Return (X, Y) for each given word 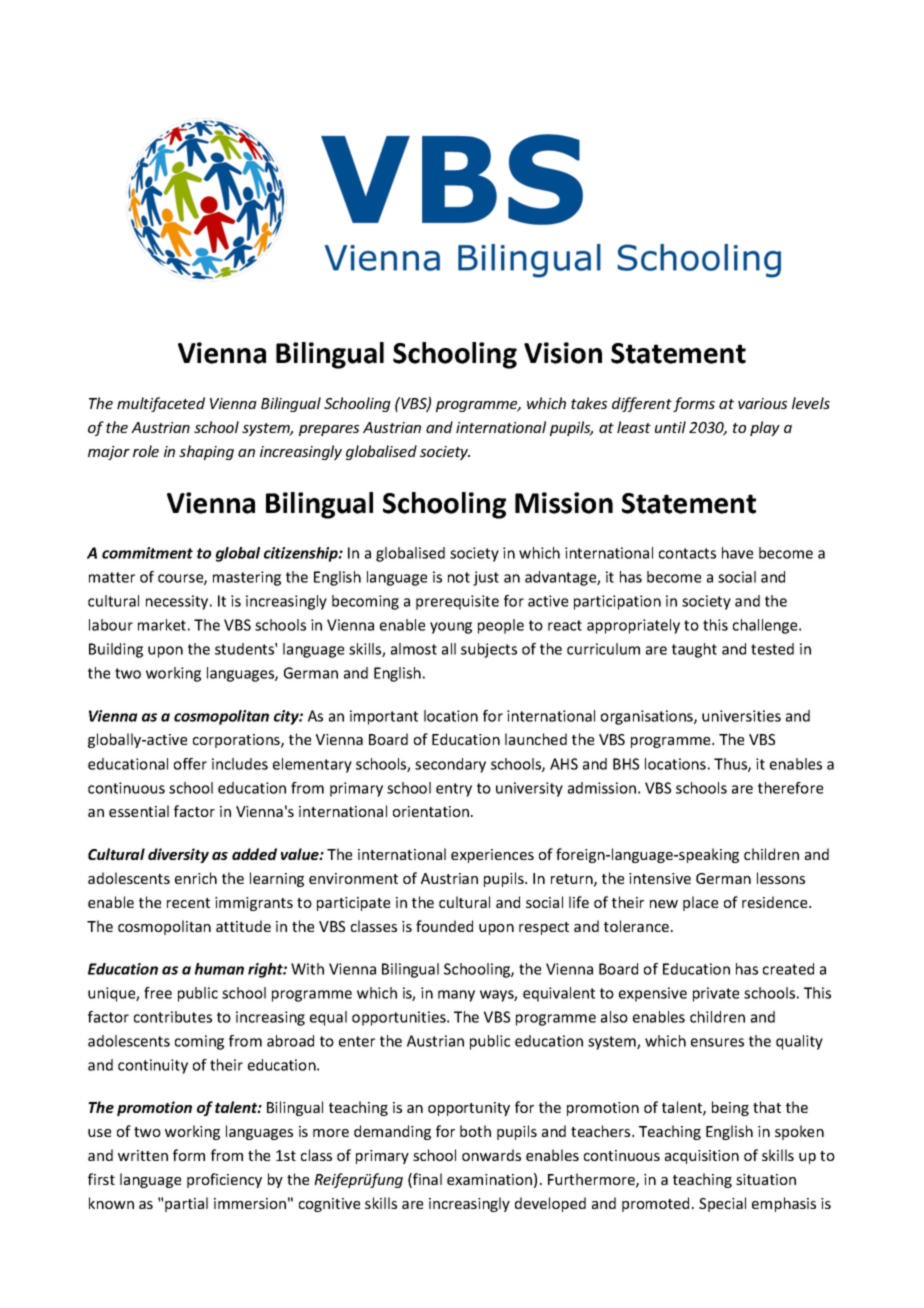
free (158, 993)
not (459, 577)
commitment (147, 553)
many (456, 996)
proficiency (224, 1180)
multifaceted (161, 404)
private (716, 994)
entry (454, 790)
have (737, 553)
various (762, 403)
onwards (491, 1155)
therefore (790, 788)
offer (190, 764)
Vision (563, 353)
